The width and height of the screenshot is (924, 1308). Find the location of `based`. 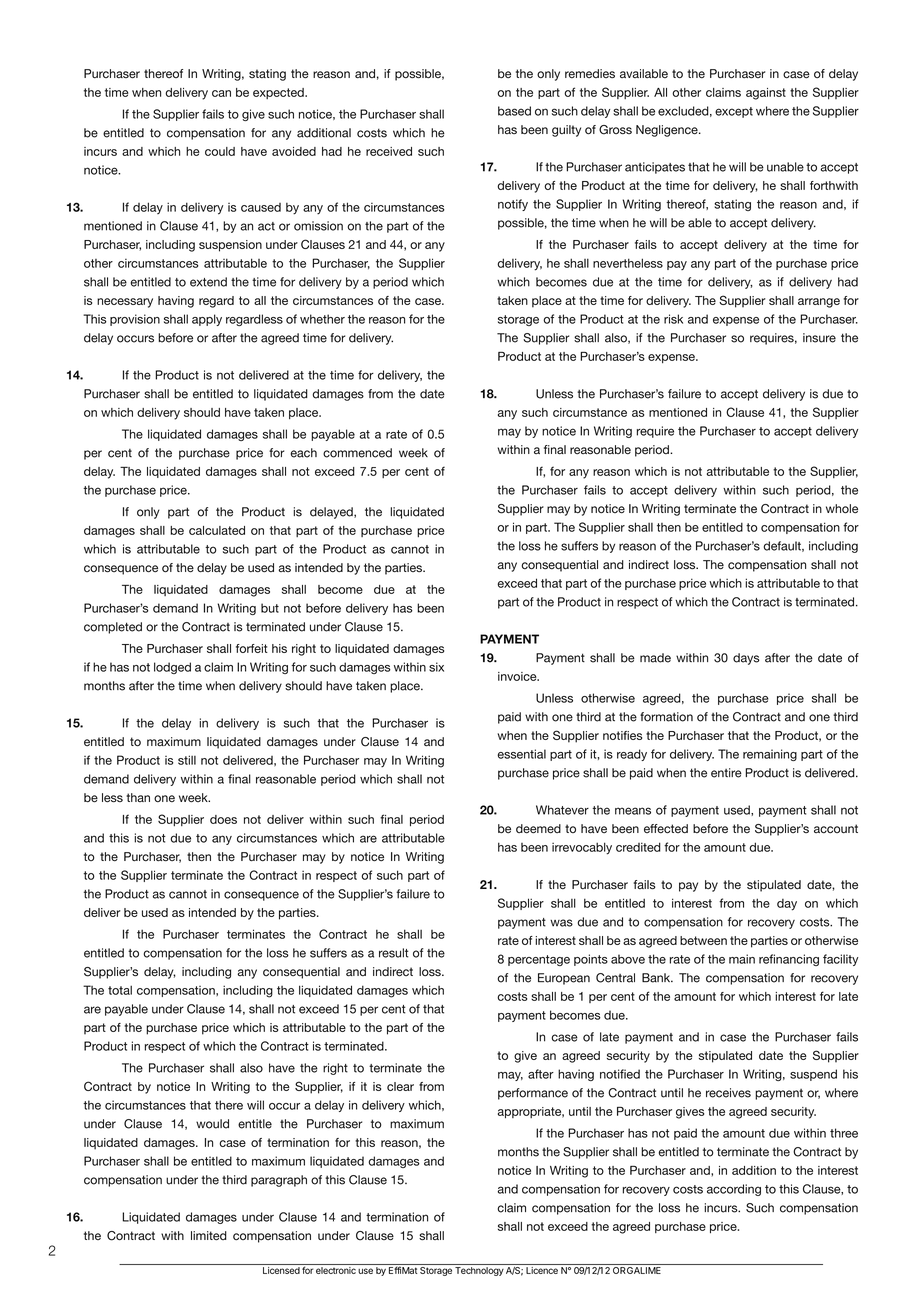

based is located at coordinates (514, 111).
